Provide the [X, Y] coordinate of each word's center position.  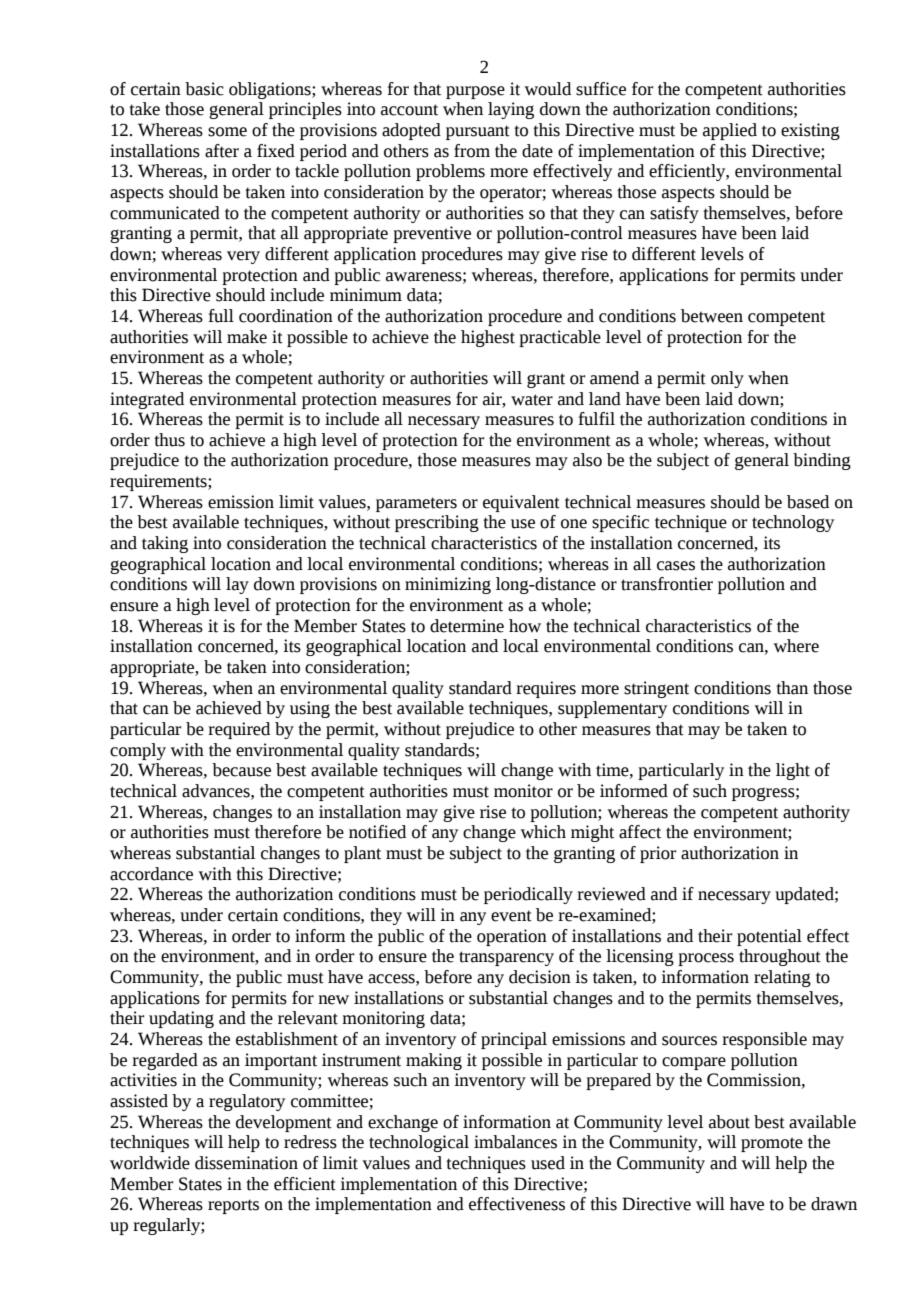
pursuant [478, 132]
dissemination [246, 1163]
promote [772, 1144]
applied [730, 131]
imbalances [515, 1142]
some [227, 132]
